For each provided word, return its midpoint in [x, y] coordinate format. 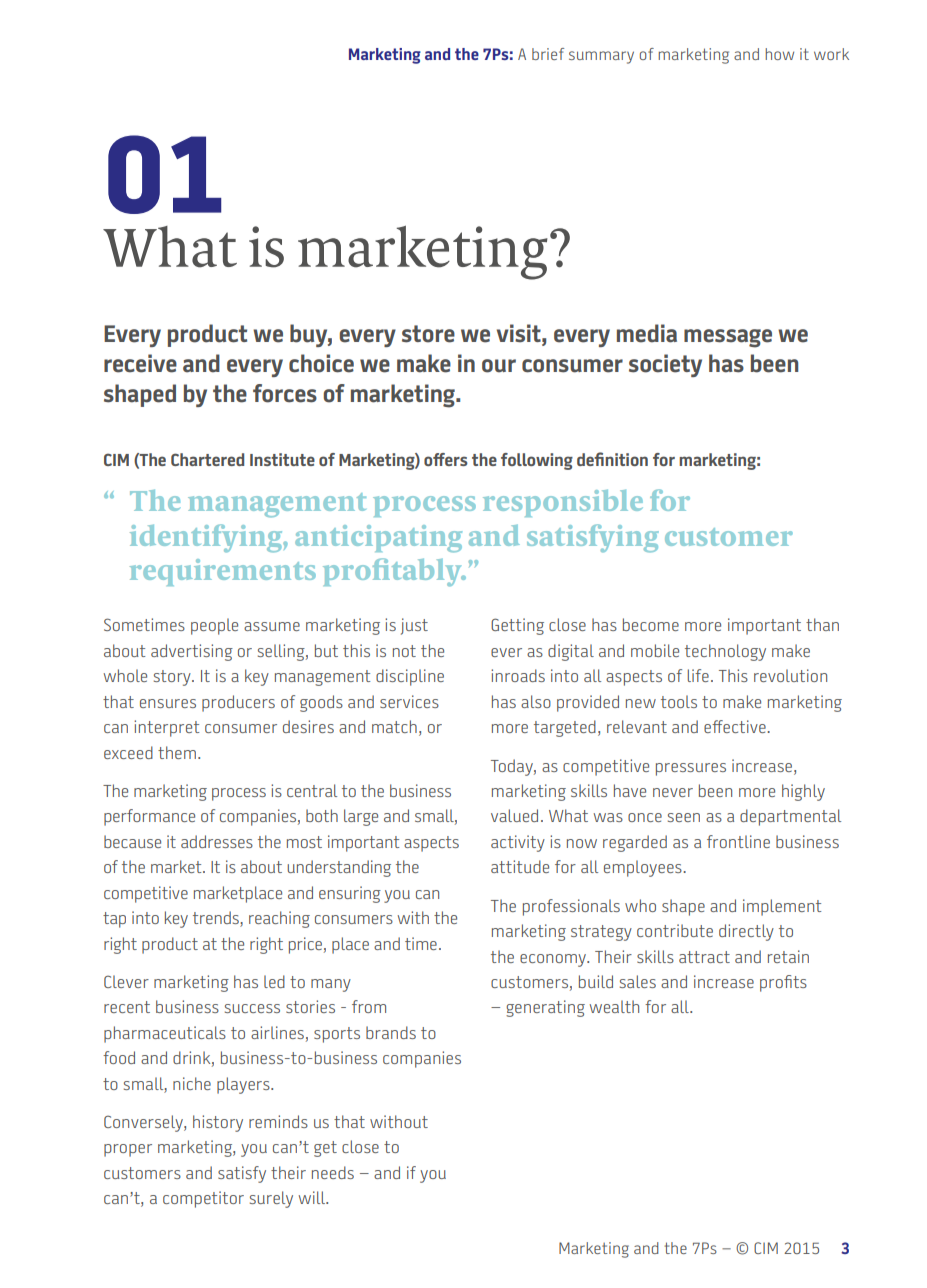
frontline [738, 841]
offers [446, 459]
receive [140, 363]
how [779, 54]
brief [548, 54]
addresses [217, 841]
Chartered [207, 459]
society [665, 365]
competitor [203, 1199]
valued [514, 815]
